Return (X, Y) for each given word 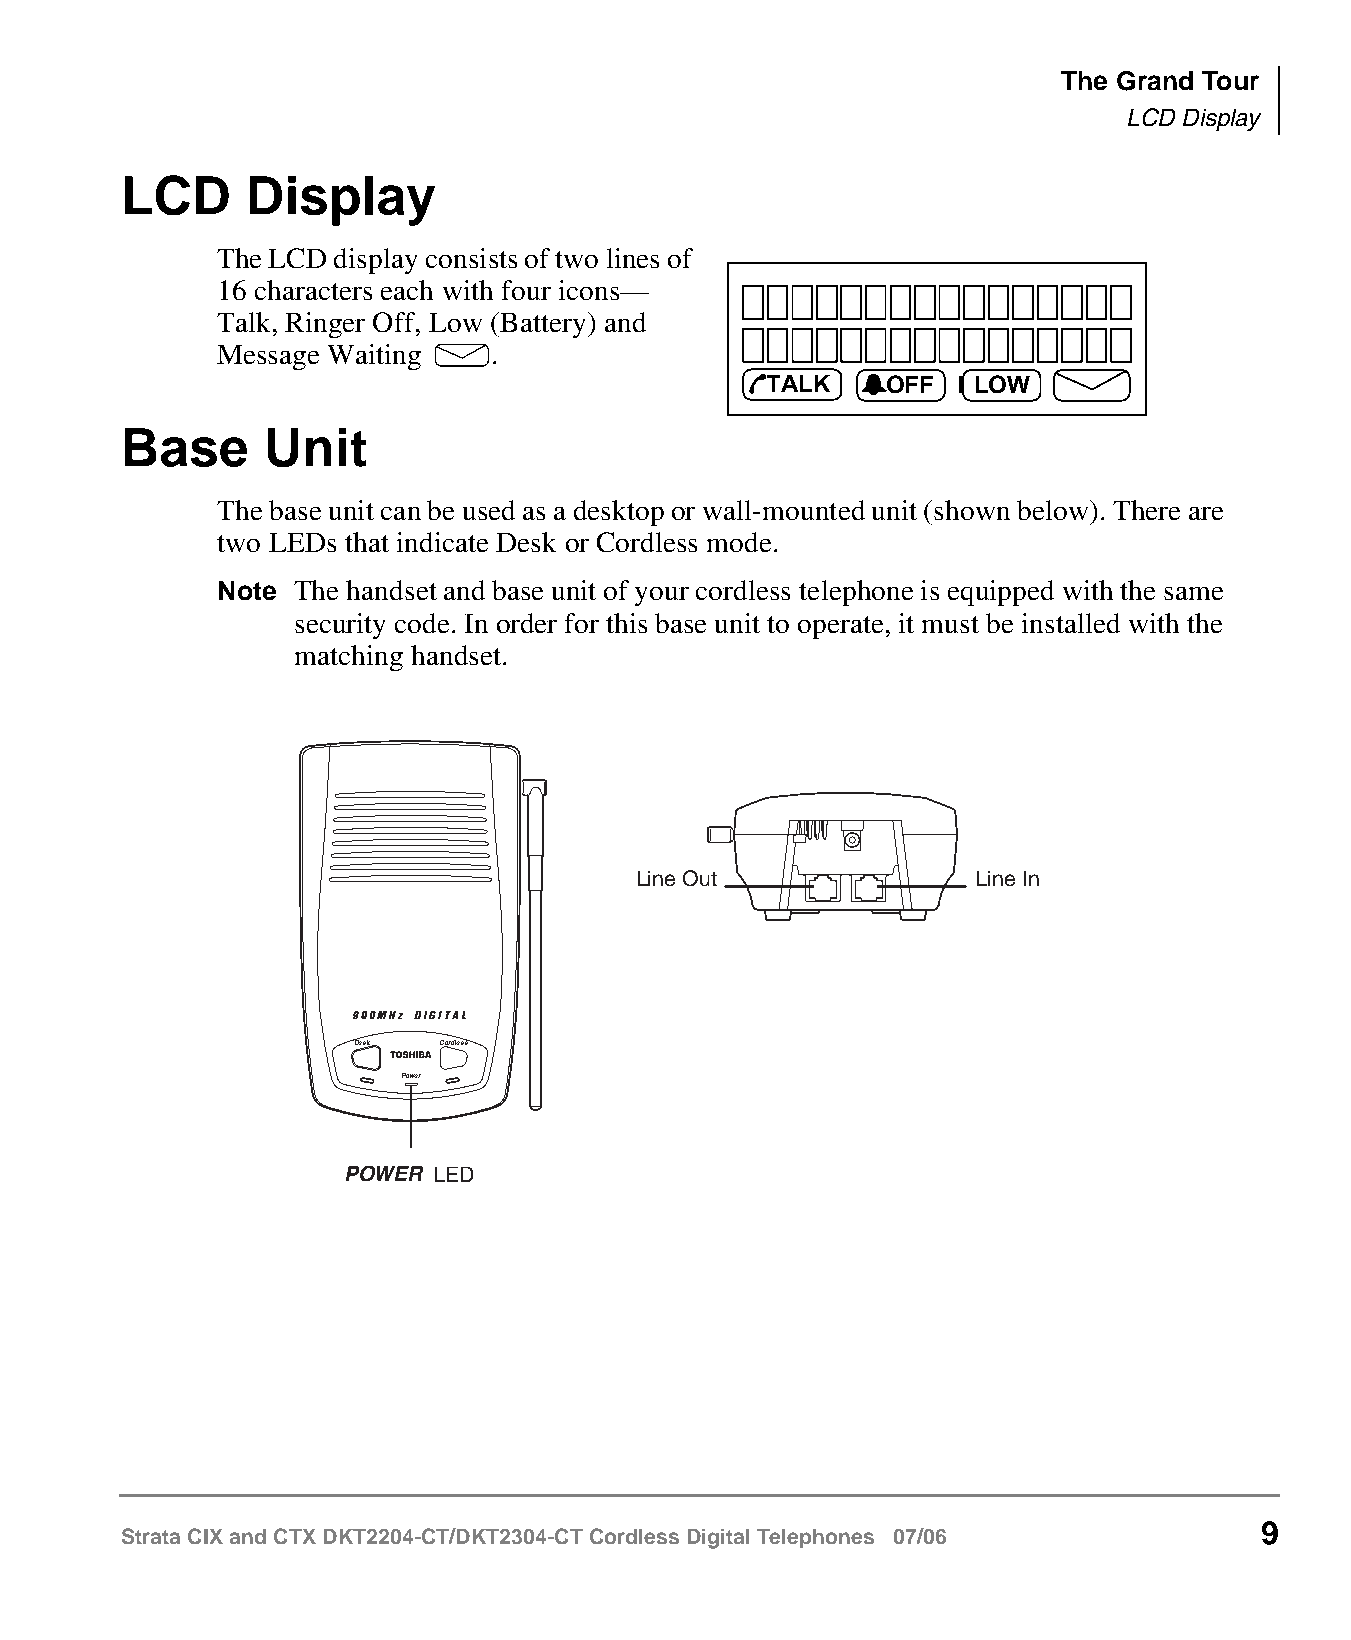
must (950, 624)
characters (313, 290)
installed (1071, 623)
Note (247, 590)
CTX (295, 1536)
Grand (1155, 81)
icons (590, 290)
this (626, 623)
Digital (718, 1539)
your (662, 596)
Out (700, 878)
